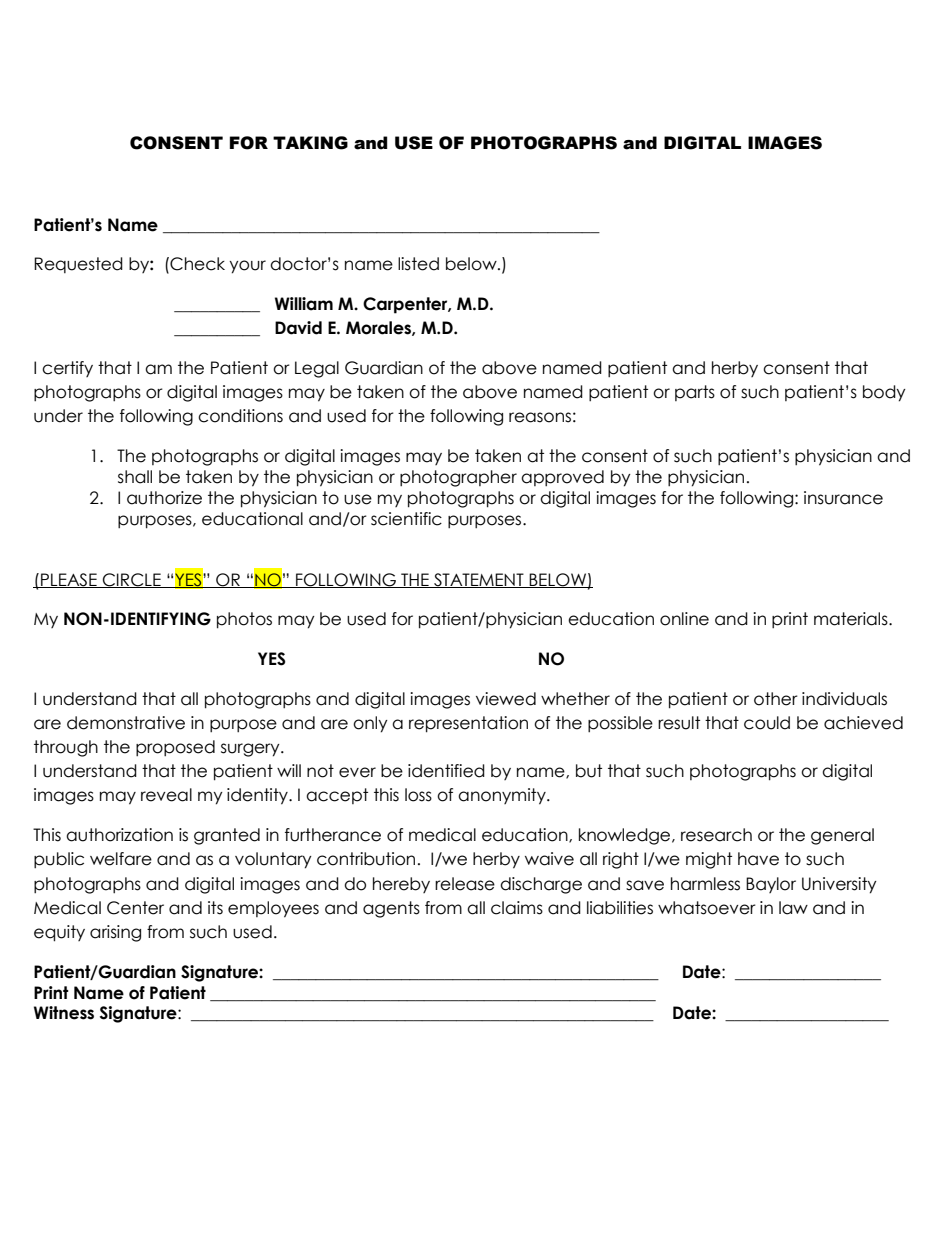 This screenshot has width=952, height=1233. What do you see at coordinates (418, 264) in the screenshot?
I see `listed` at bounding box center [418, 264].
